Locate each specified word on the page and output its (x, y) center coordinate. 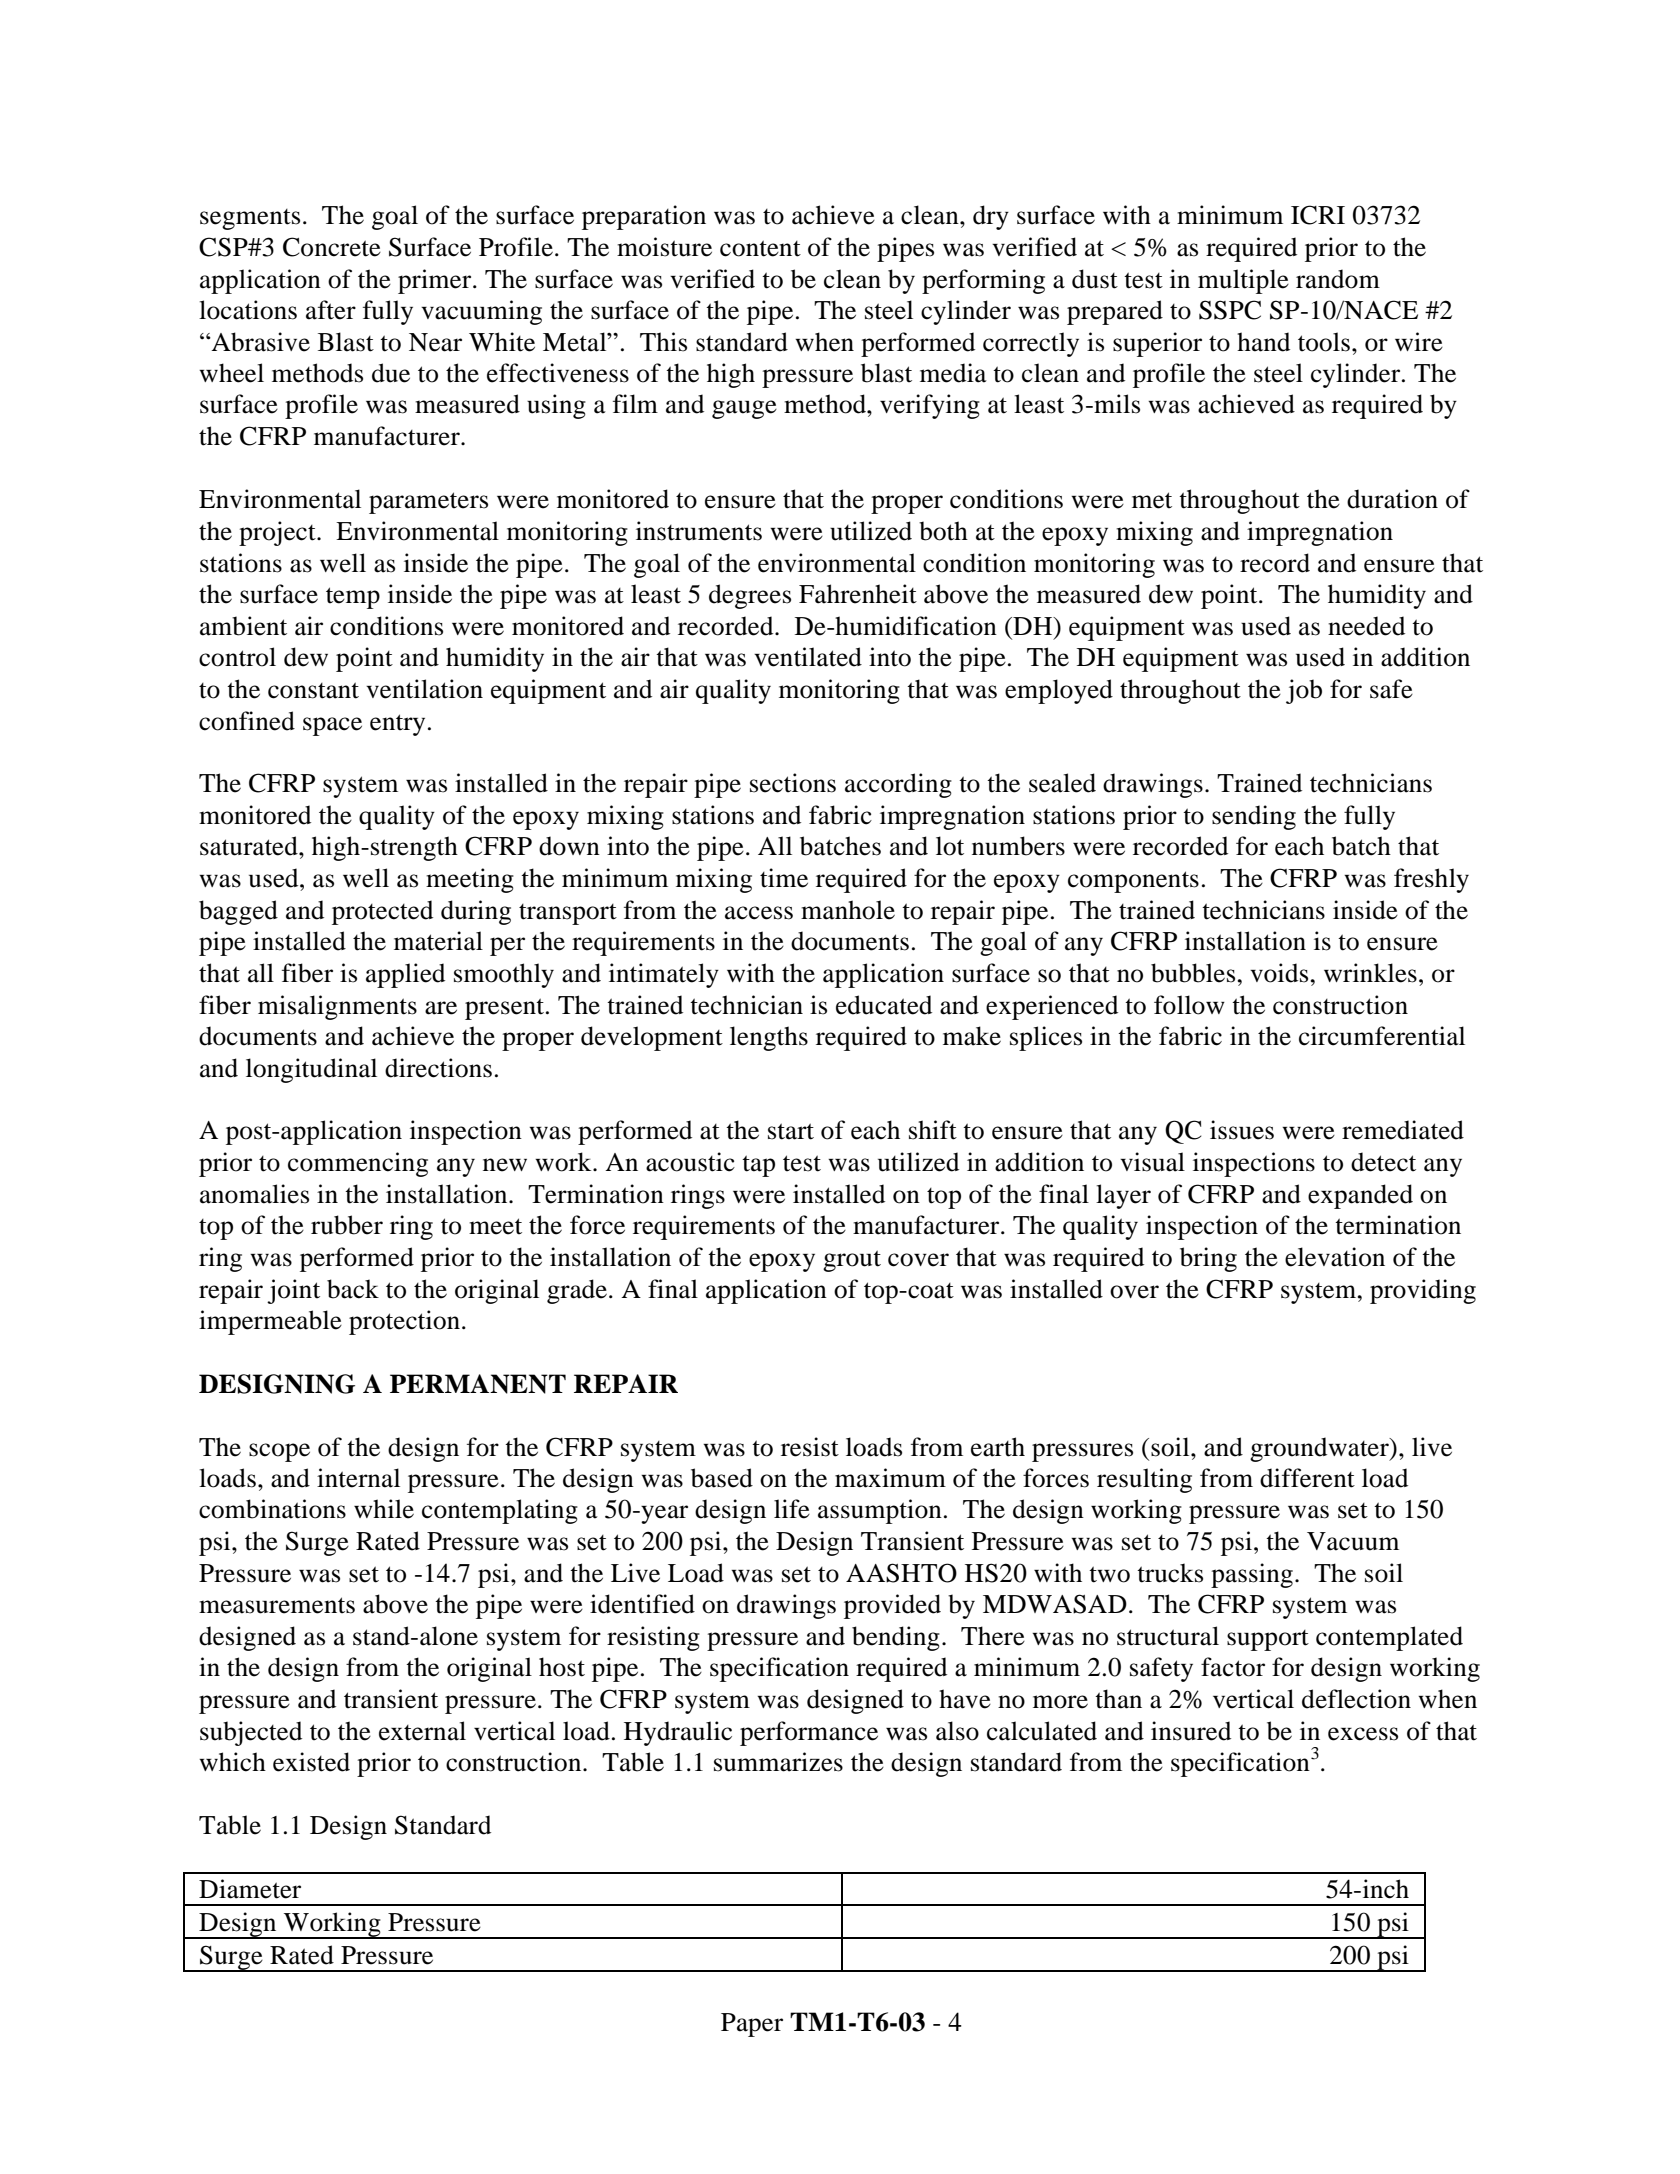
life (792, 1509)
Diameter (250, 1889)
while (384, 1509)
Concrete (332, 247)
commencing (358, 1164)
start (791, 1131)
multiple (1243, 281)
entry (397, 725)
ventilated (808, 657)
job (1304, 691)
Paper (752, 2025)
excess (1363, 1734)
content (760, 248)
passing (1252, 1575)
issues (1242, 1130)
